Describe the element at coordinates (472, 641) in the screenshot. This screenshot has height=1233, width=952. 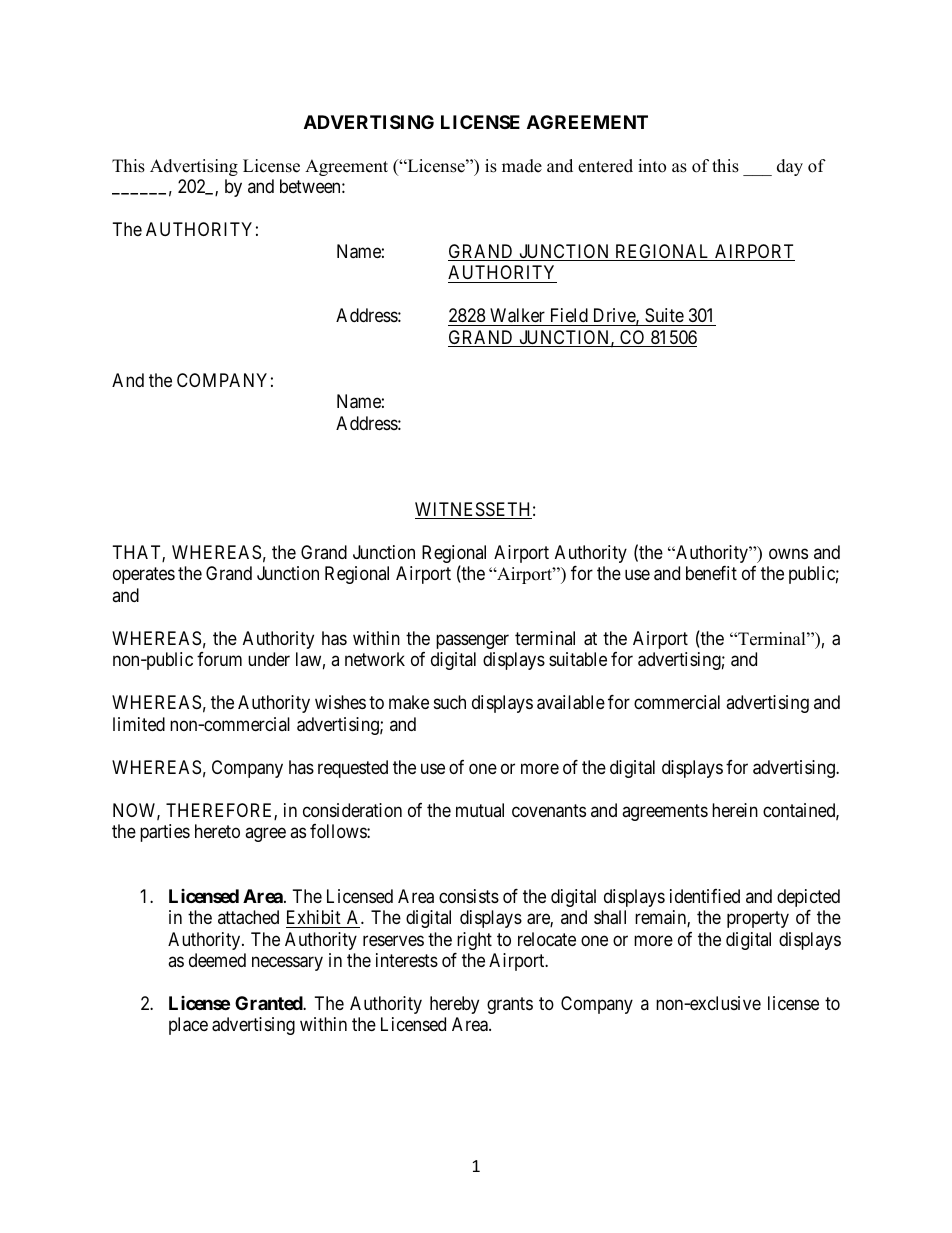
I see `passenger` at that location.
